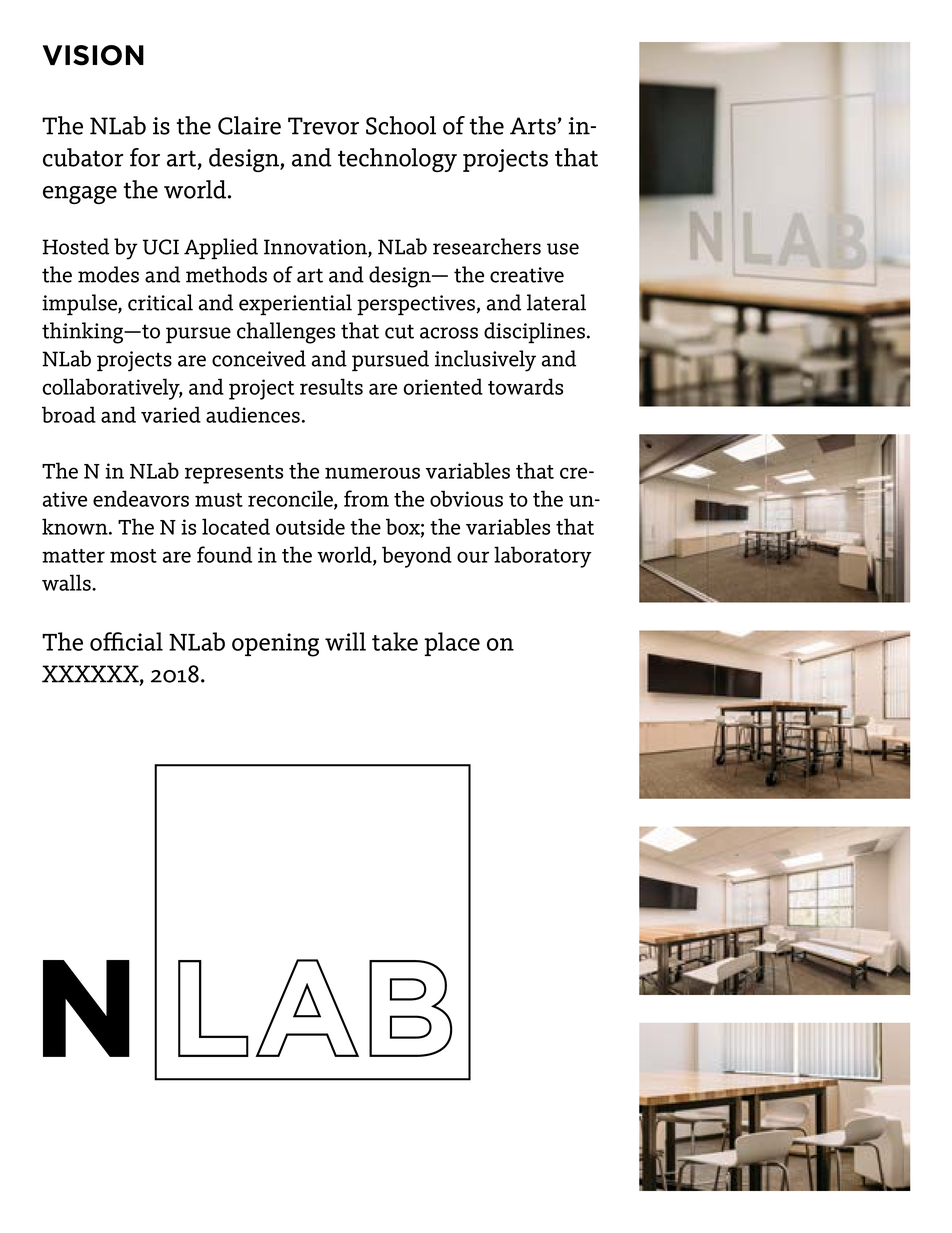 This image has height=1233, width=952. What do you see at coordinates (534, 126) in the image?
I see `Arts` at bounding box center [534, 126].
